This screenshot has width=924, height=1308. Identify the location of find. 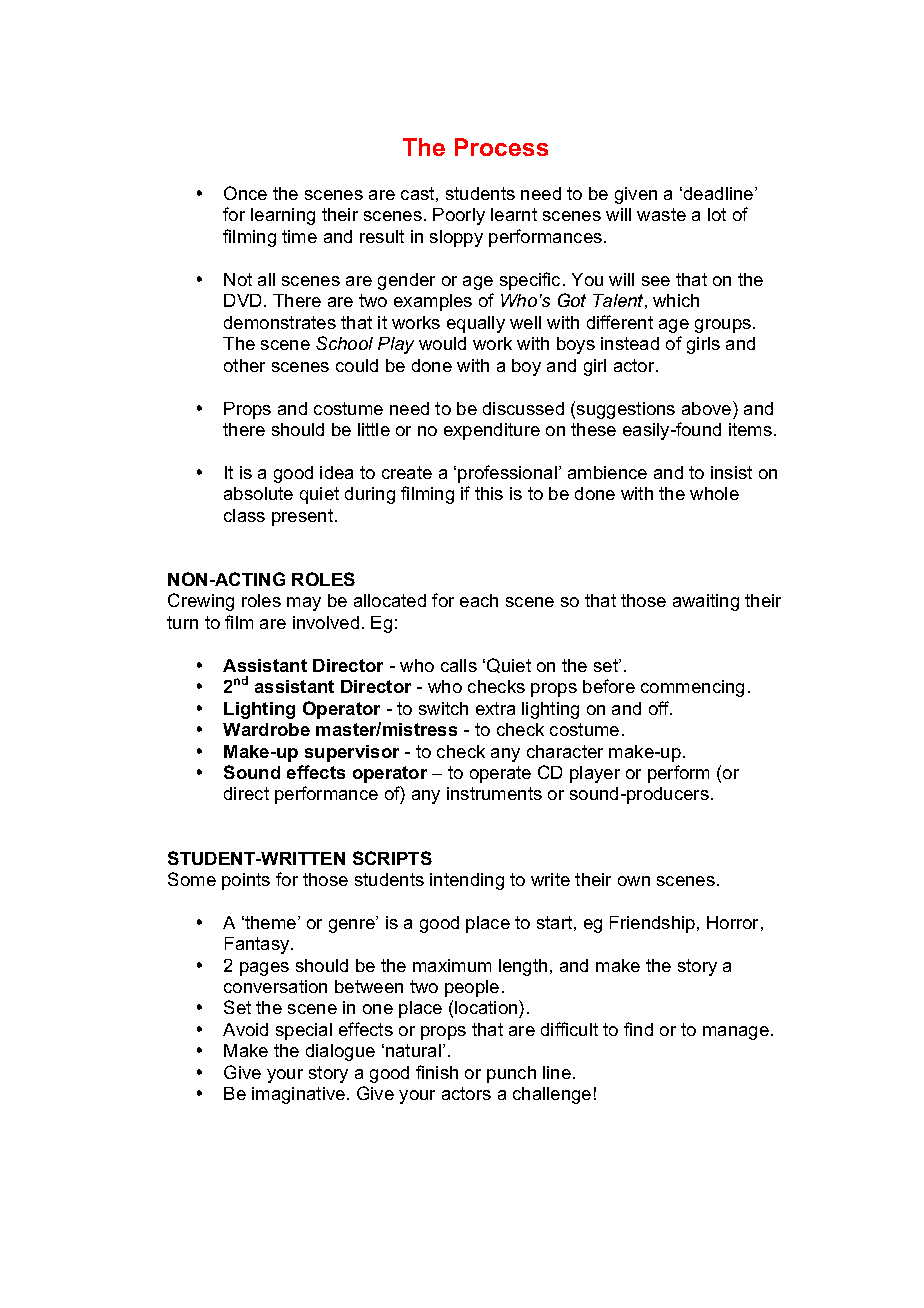
(638, 1029).
